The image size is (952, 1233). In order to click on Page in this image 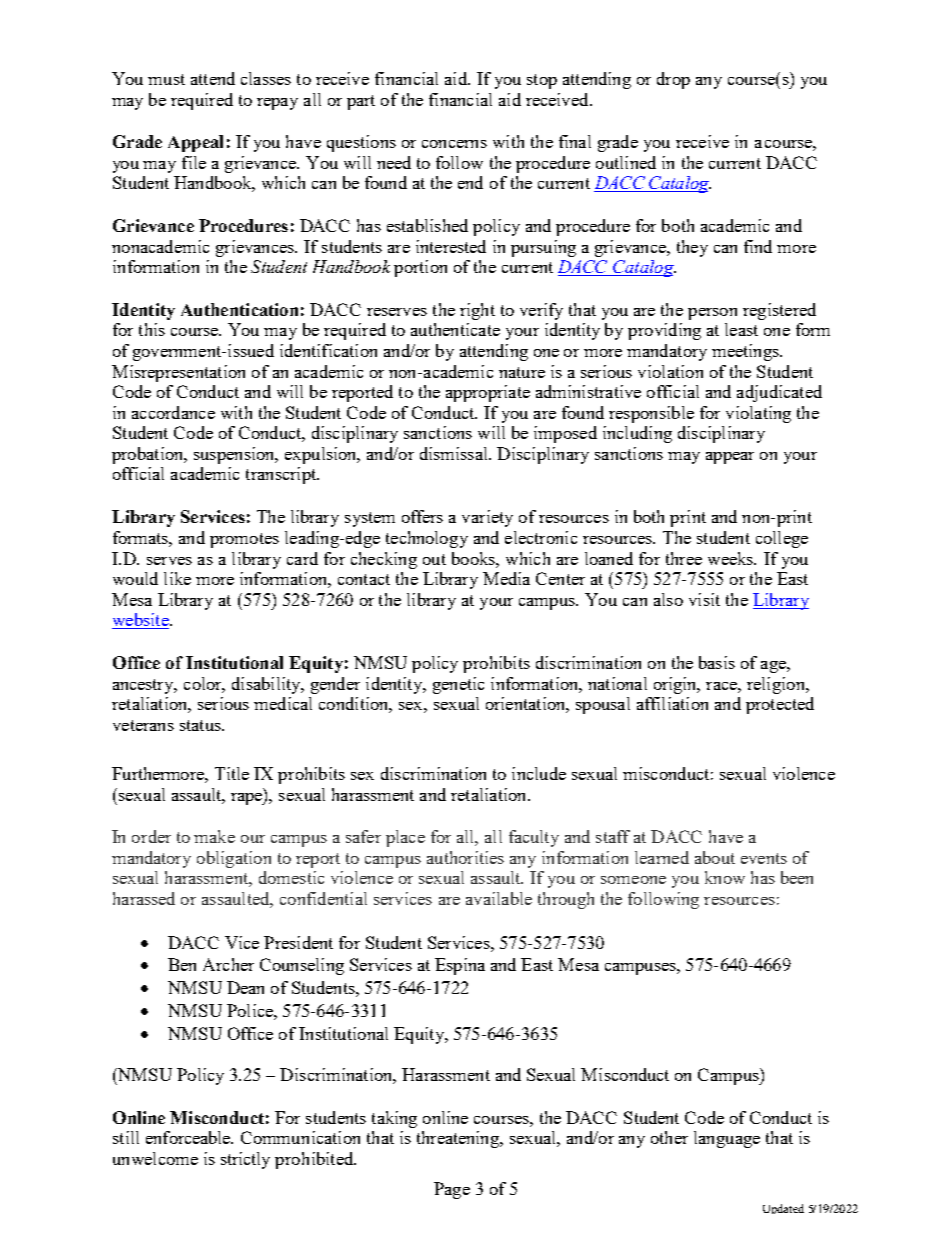, I will do `click(452, 1190)`.
